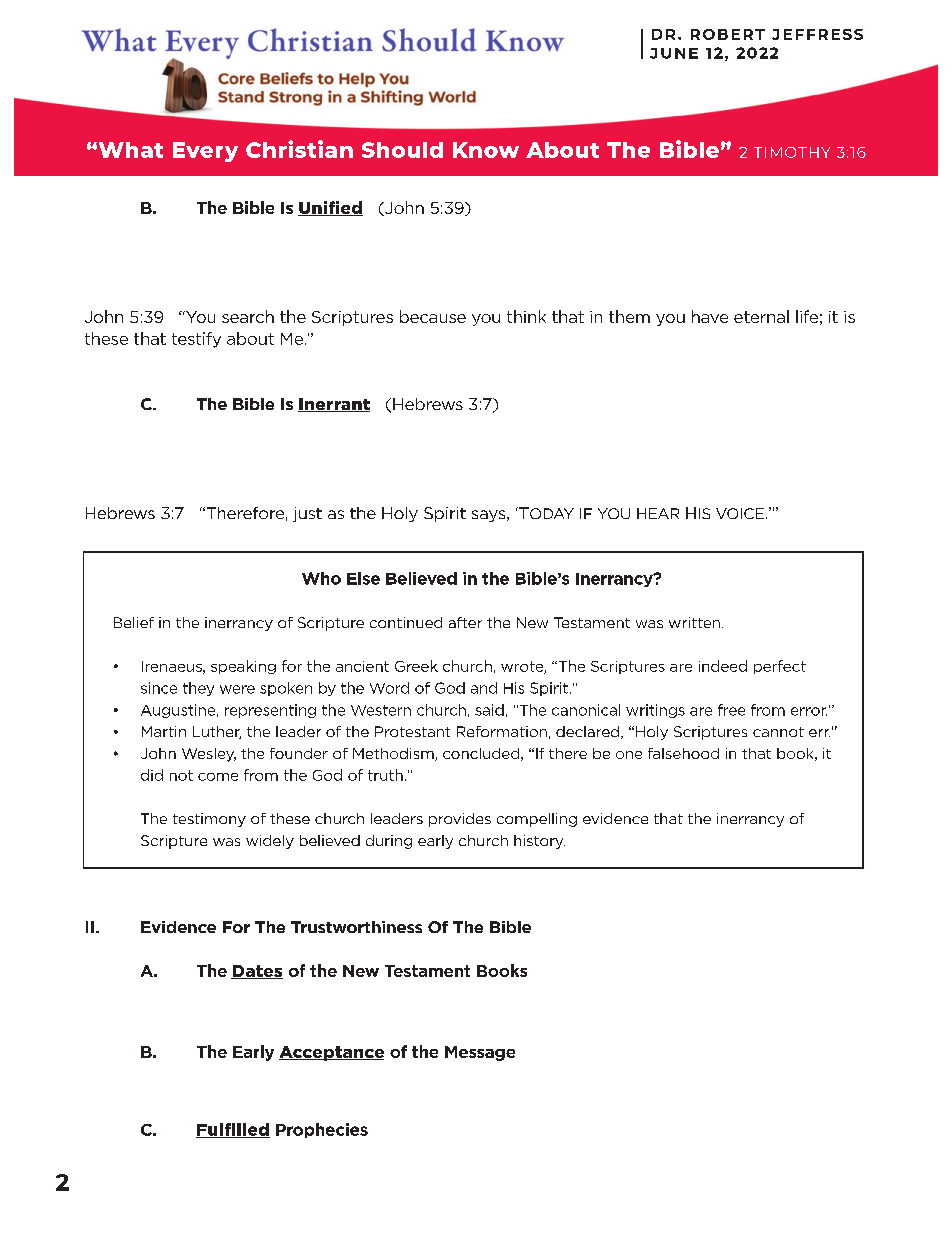 Image resolution: width=952 pixels, height=1233 pixels. I want to click on Know, so click(486, 150).
